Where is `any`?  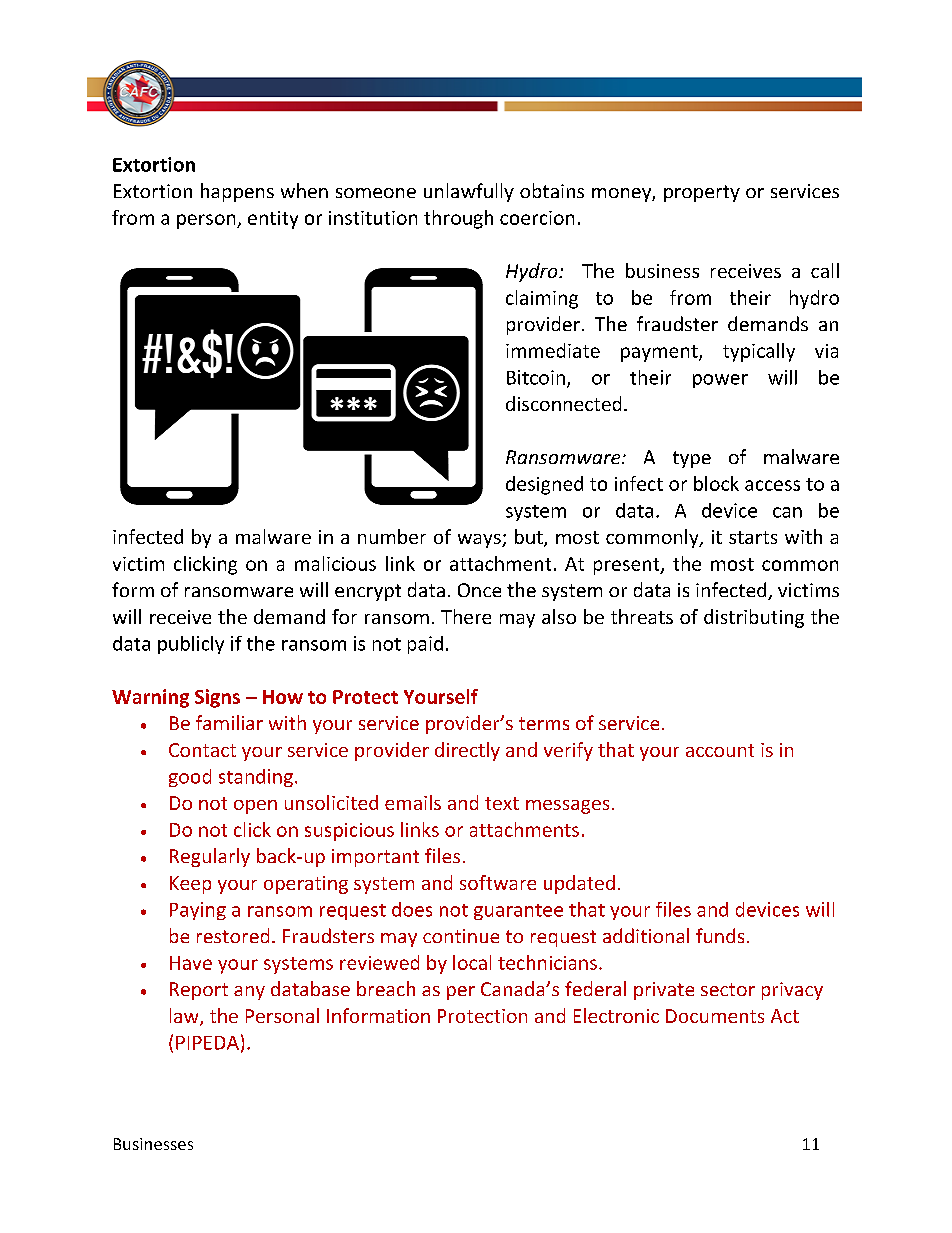 any is located at coordinates (249, 993).
